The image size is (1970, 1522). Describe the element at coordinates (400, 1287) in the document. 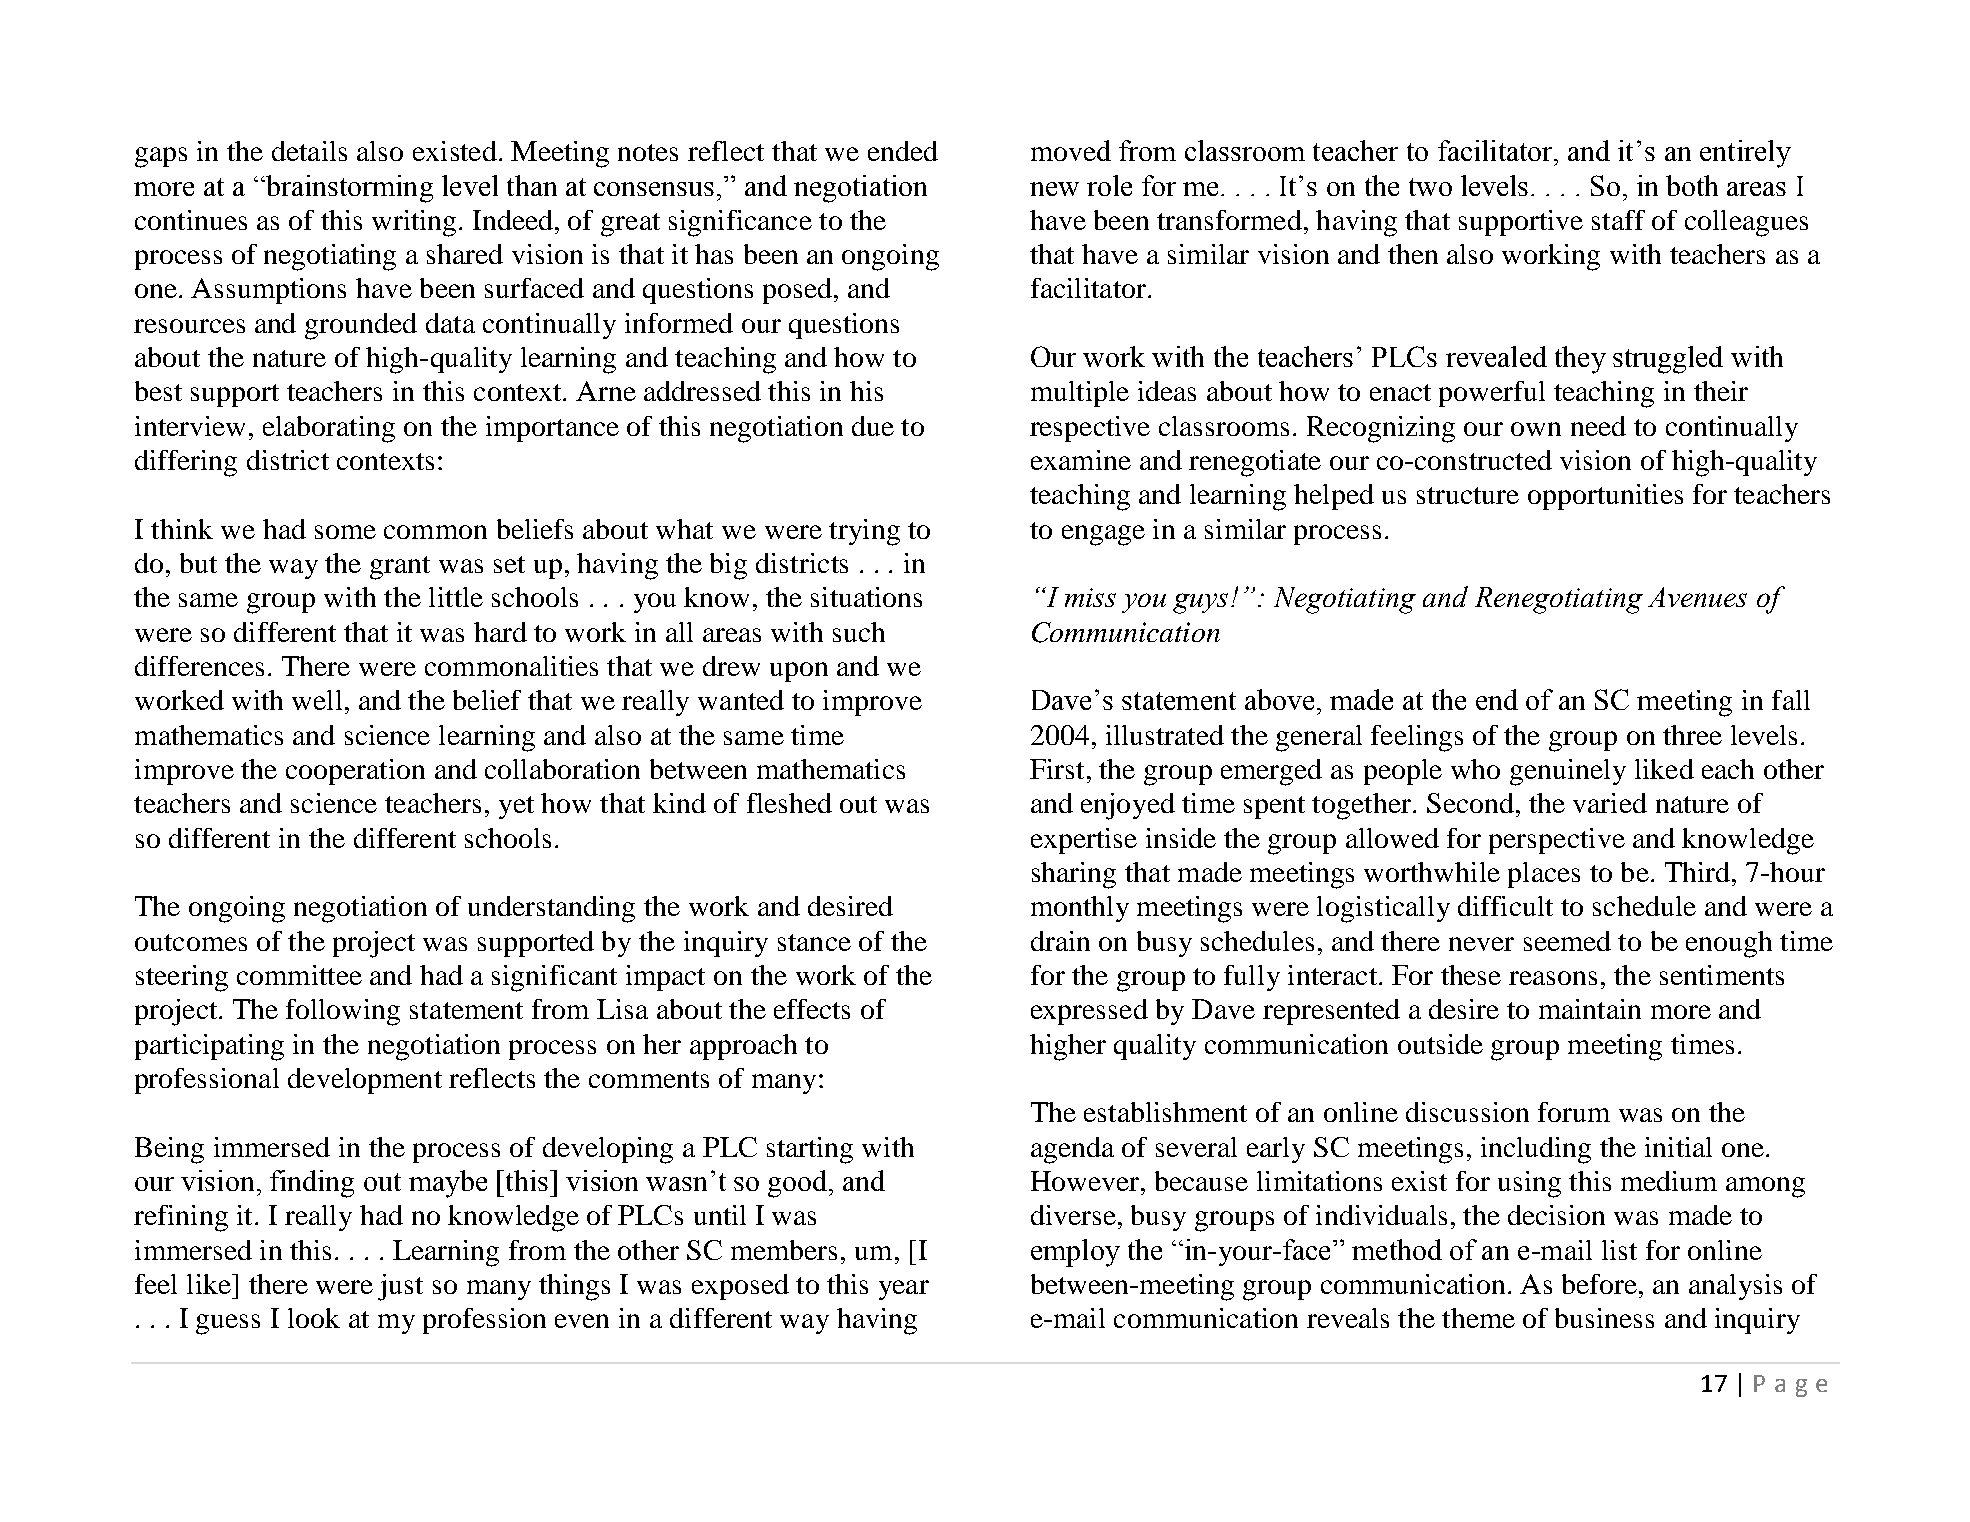

I see `just` at that location.
